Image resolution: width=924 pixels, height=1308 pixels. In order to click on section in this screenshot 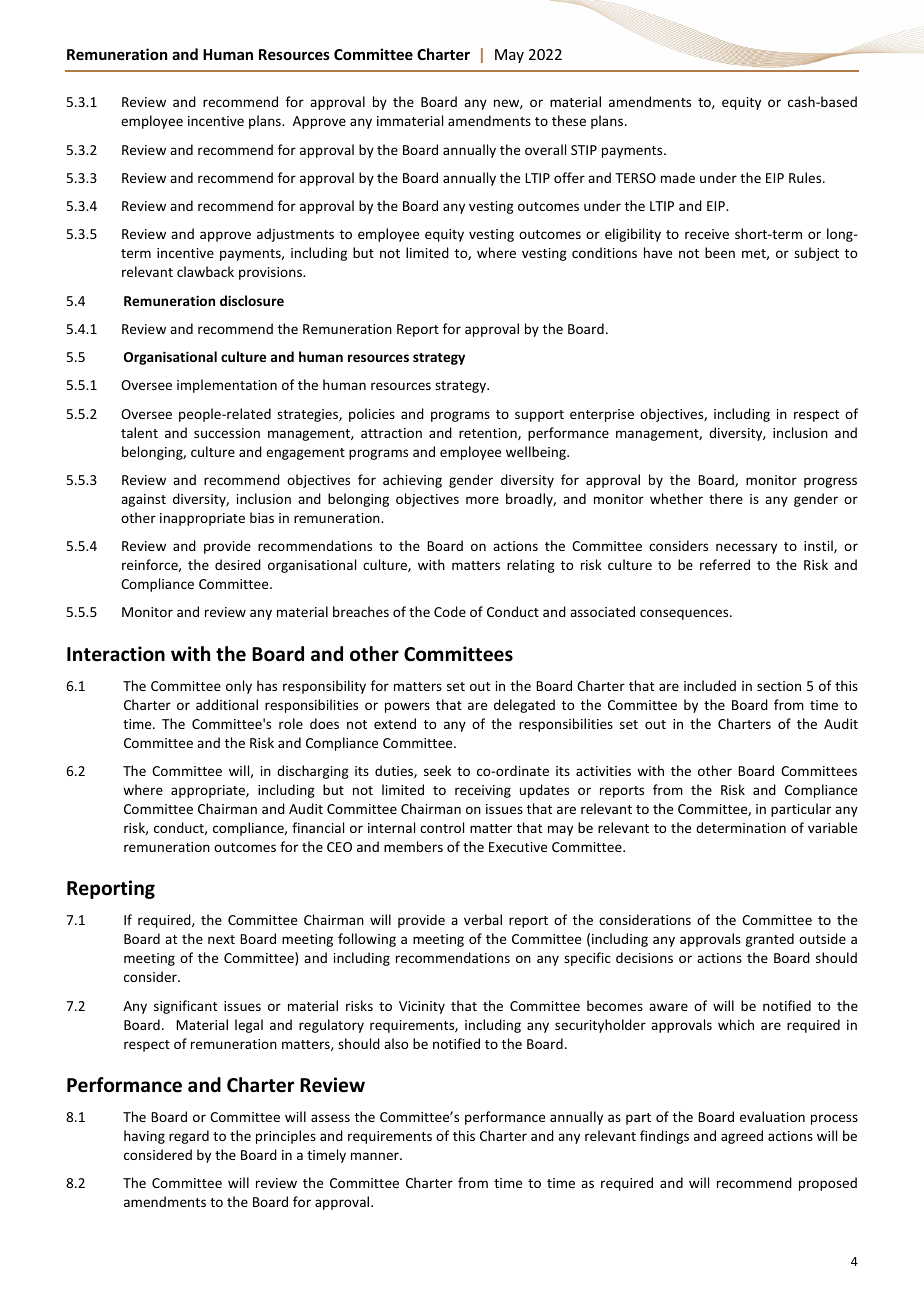, I will do `click(779, 686)`.
